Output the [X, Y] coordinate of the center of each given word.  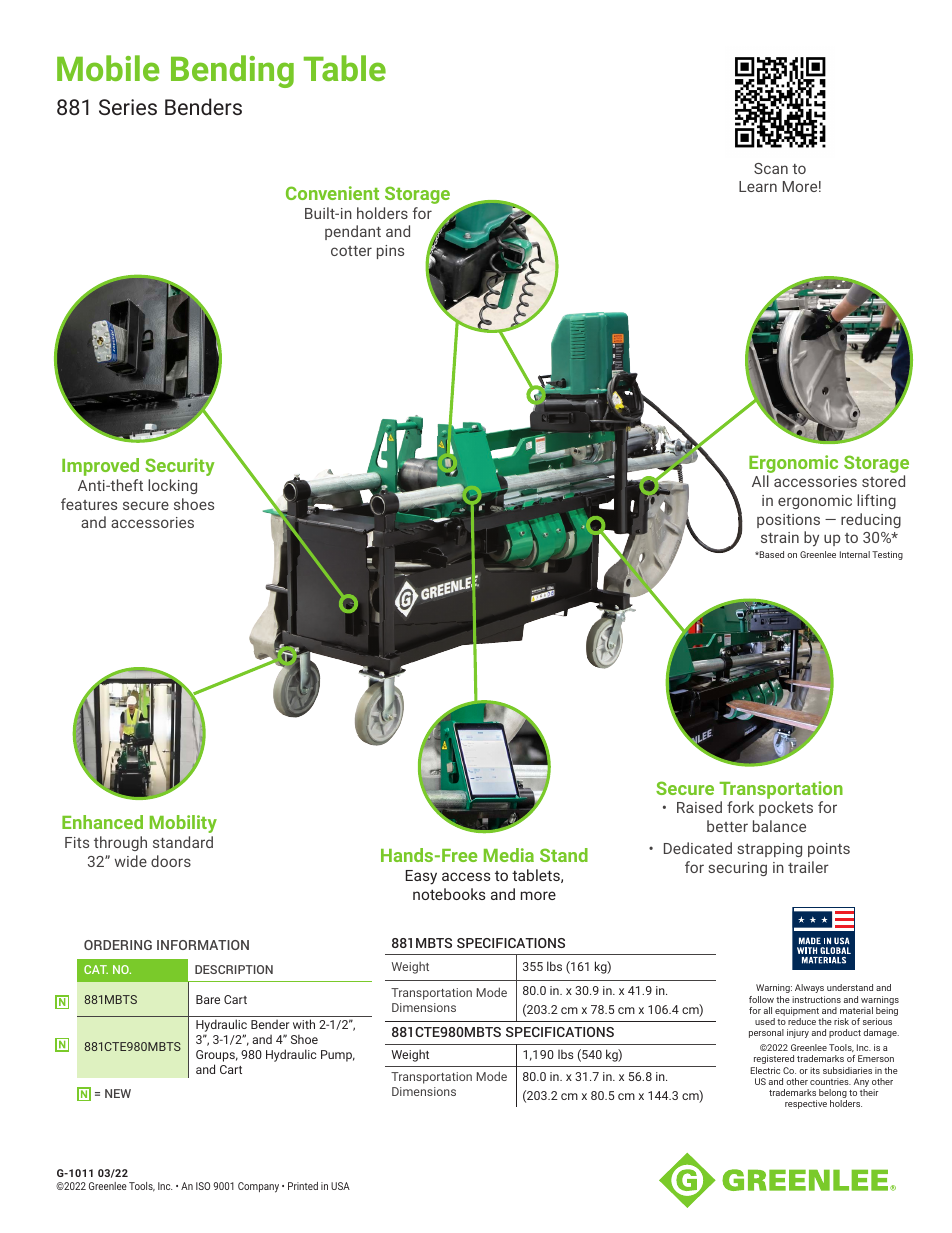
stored [883, 481]
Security [180, 467]
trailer [808, 867]
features [89, 504]
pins [390, 252]
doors [171, 861]
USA [340, 1186]
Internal [855, 554]
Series [128, 107]
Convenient [332, 193]
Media [509, 855]
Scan [771, 168]
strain [780, 537]
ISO [203, 1186]
